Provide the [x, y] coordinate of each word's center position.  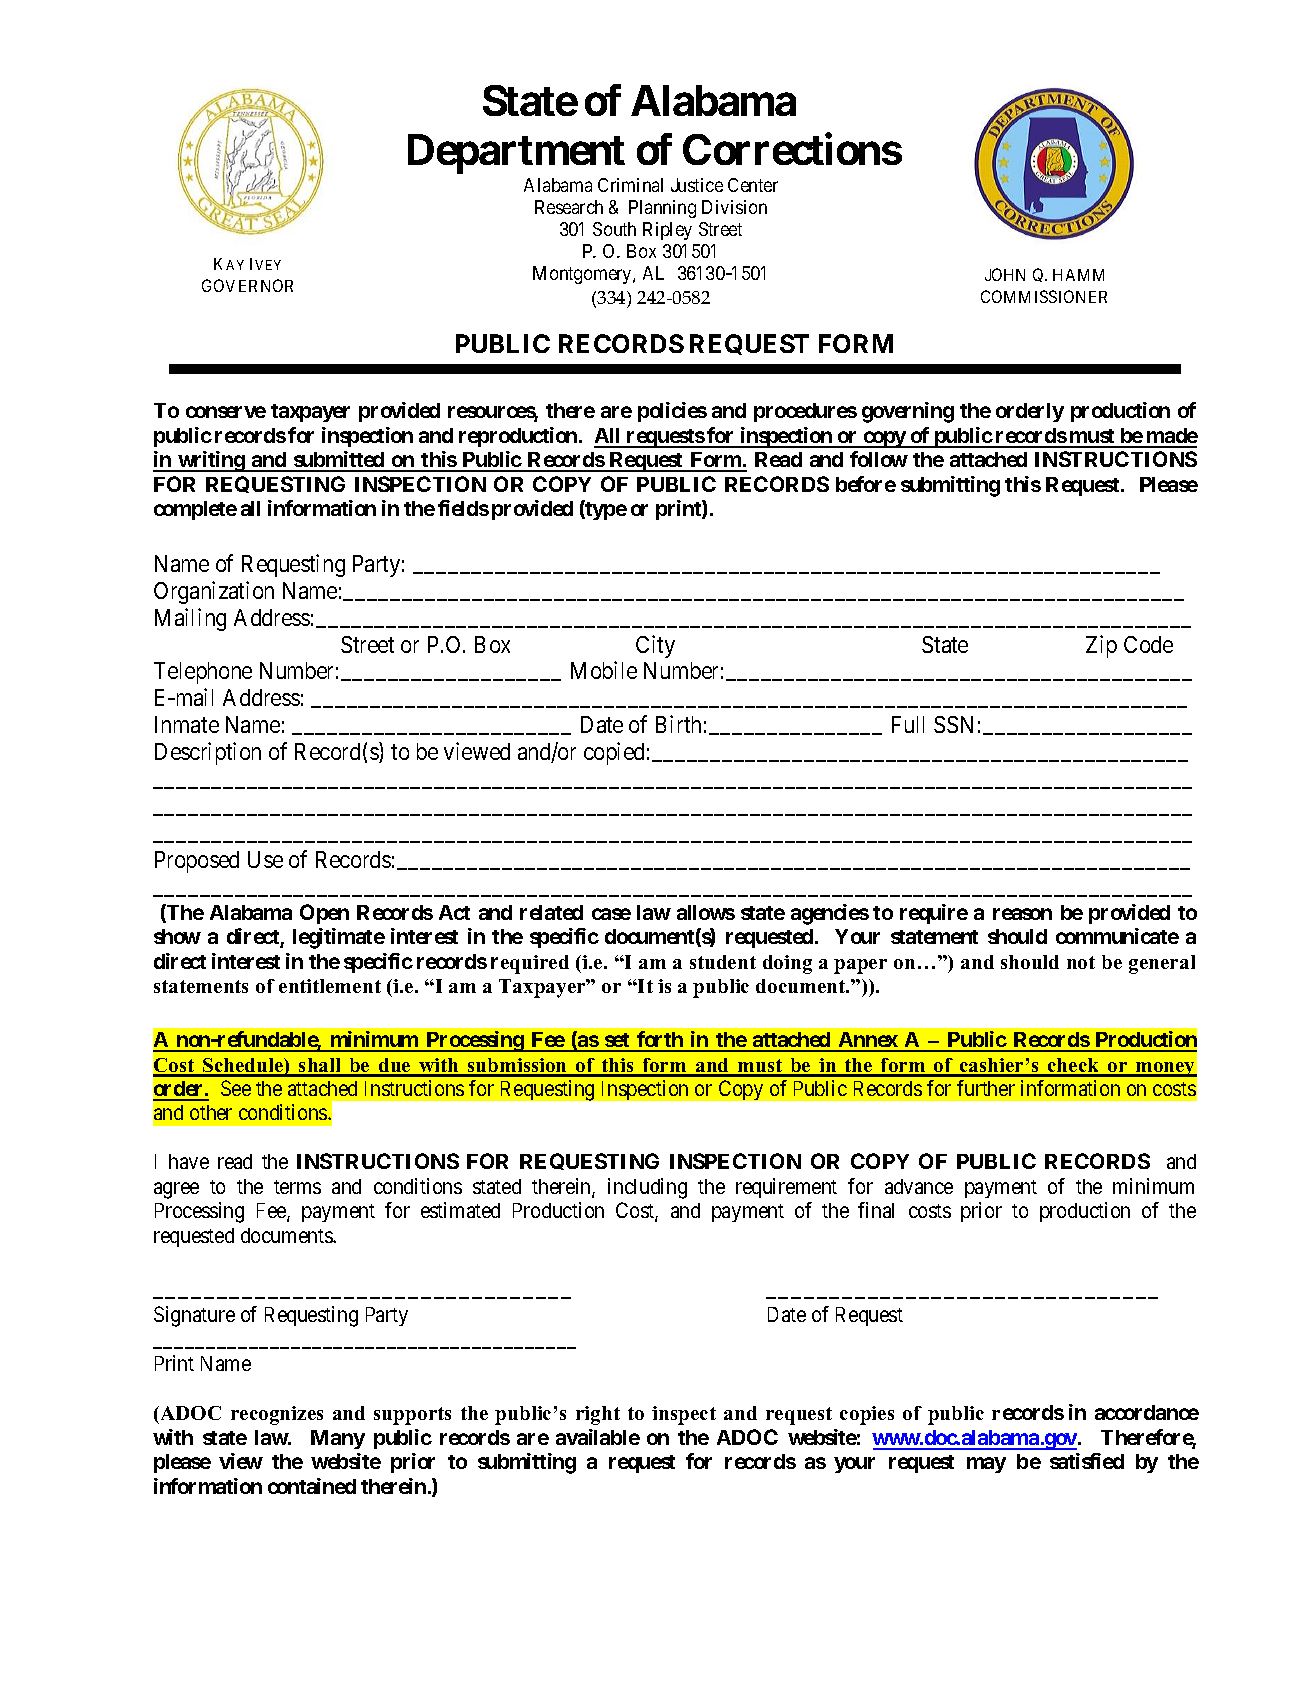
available [598, 1437]
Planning [662, 209]
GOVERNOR [247, 285]
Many [338, 1439]
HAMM [1078, 275]
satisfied [1087, 1461]
